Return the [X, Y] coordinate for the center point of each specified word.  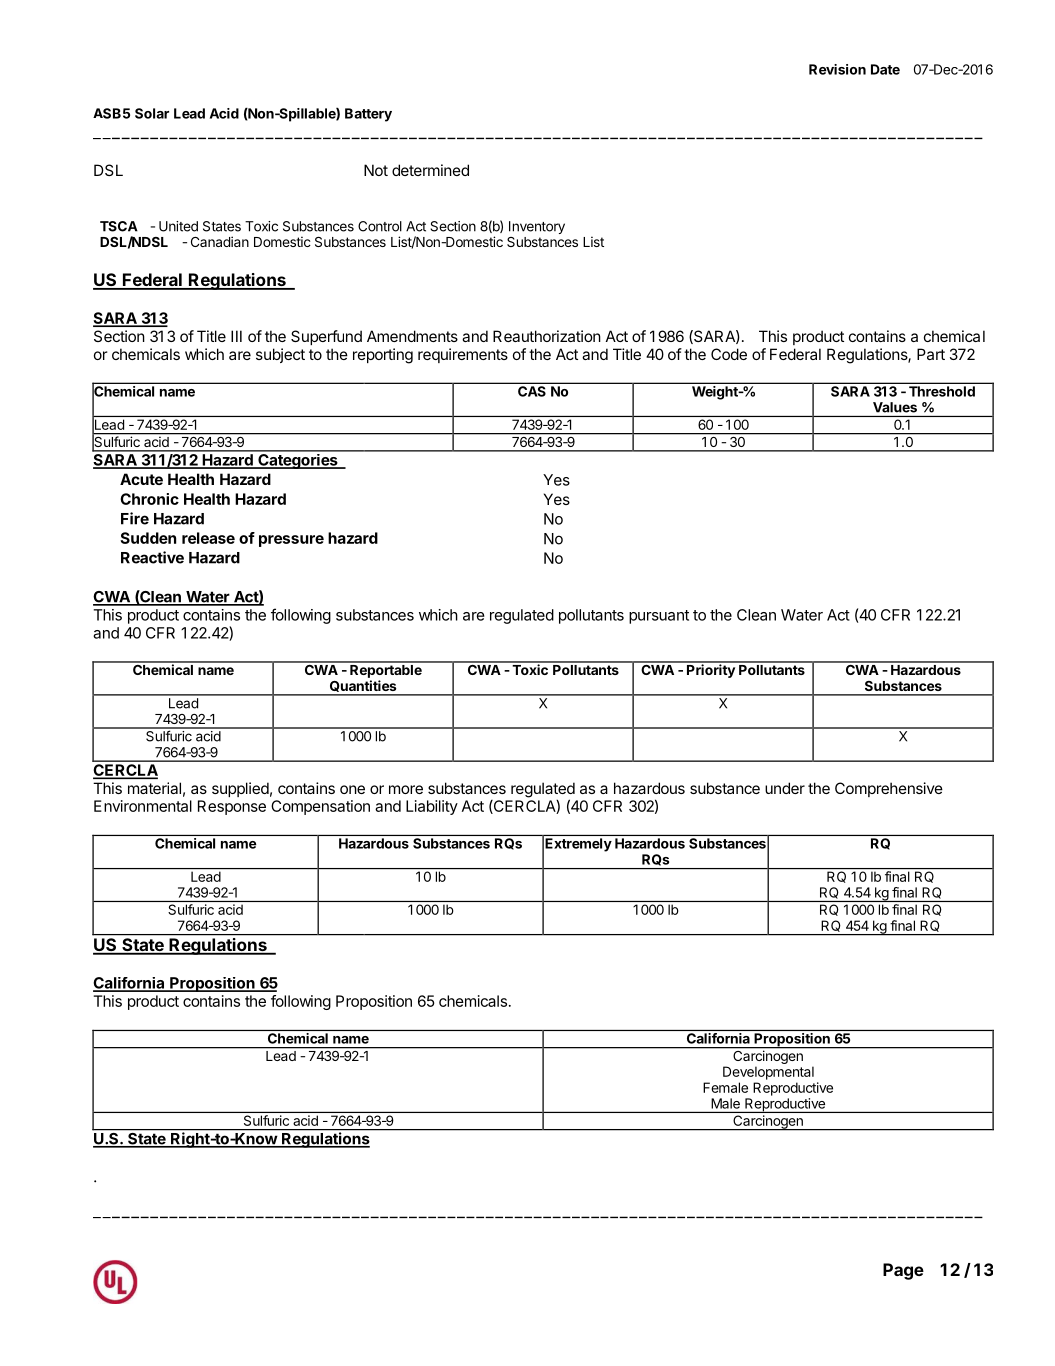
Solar [152, 113]
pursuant [659, 617]
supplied [240, 789]
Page [903, 1271]
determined [430, 170]
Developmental [768, 1073]
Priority [711, 670]
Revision [837, 69]
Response [232, 807]
